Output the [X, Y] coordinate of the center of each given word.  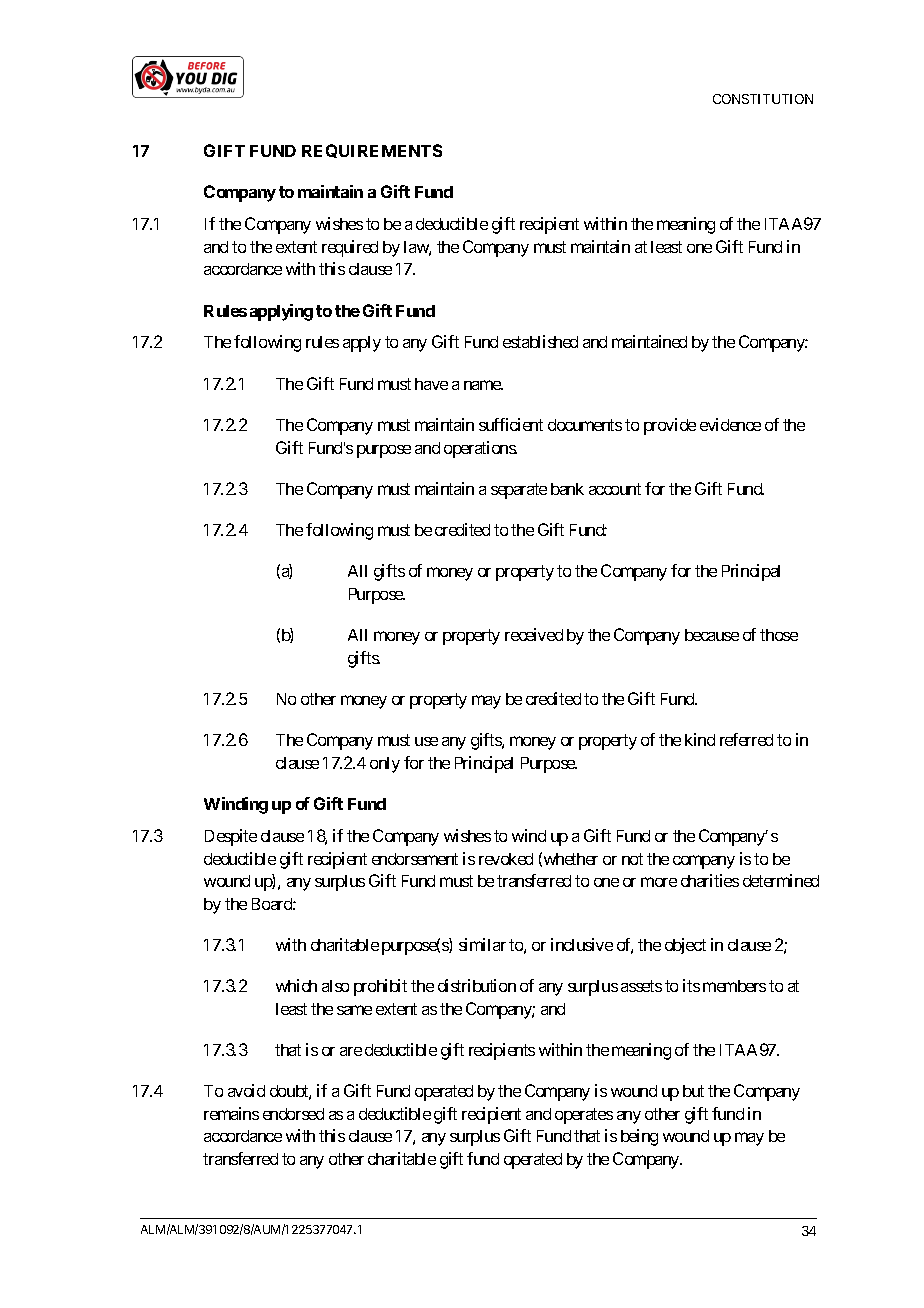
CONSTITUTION [763, 99]
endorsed [293, 1114]
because [712, 635]
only [385, 765]
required [350, 248]
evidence [730, 424]
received [534, 634]
